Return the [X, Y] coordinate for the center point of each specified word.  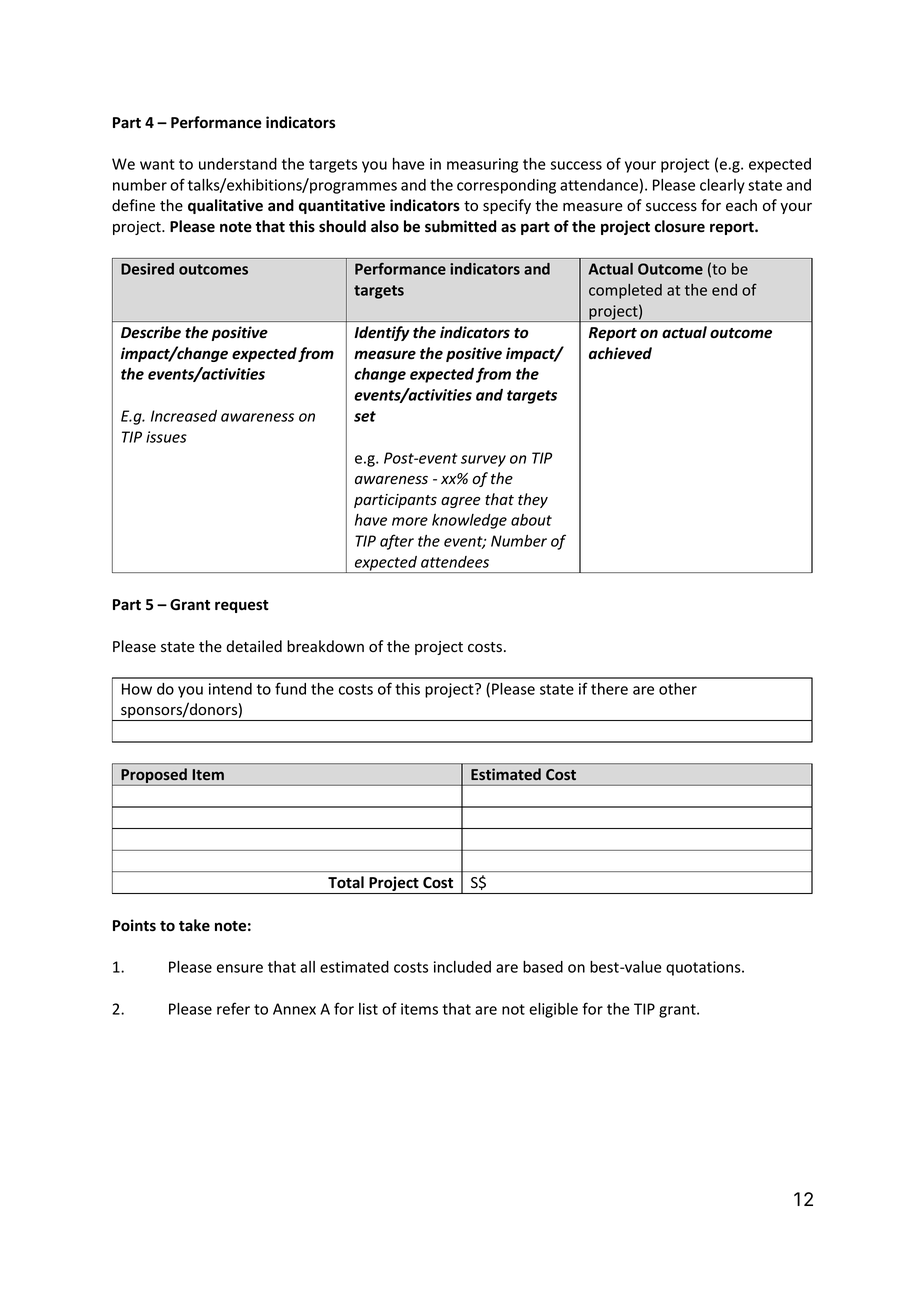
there [609, 689]
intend [230, 689]
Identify [382, 333]
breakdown [325, 646]
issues [166, 437]
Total [346, 882]
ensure [240, 968]
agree [461, 502]
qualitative [225, 206]
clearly [722, 186]
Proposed [154, 777]
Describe [151, 332]
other [678, 689]
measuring [482, 165]
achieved [620, 353]
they [533, 500]
